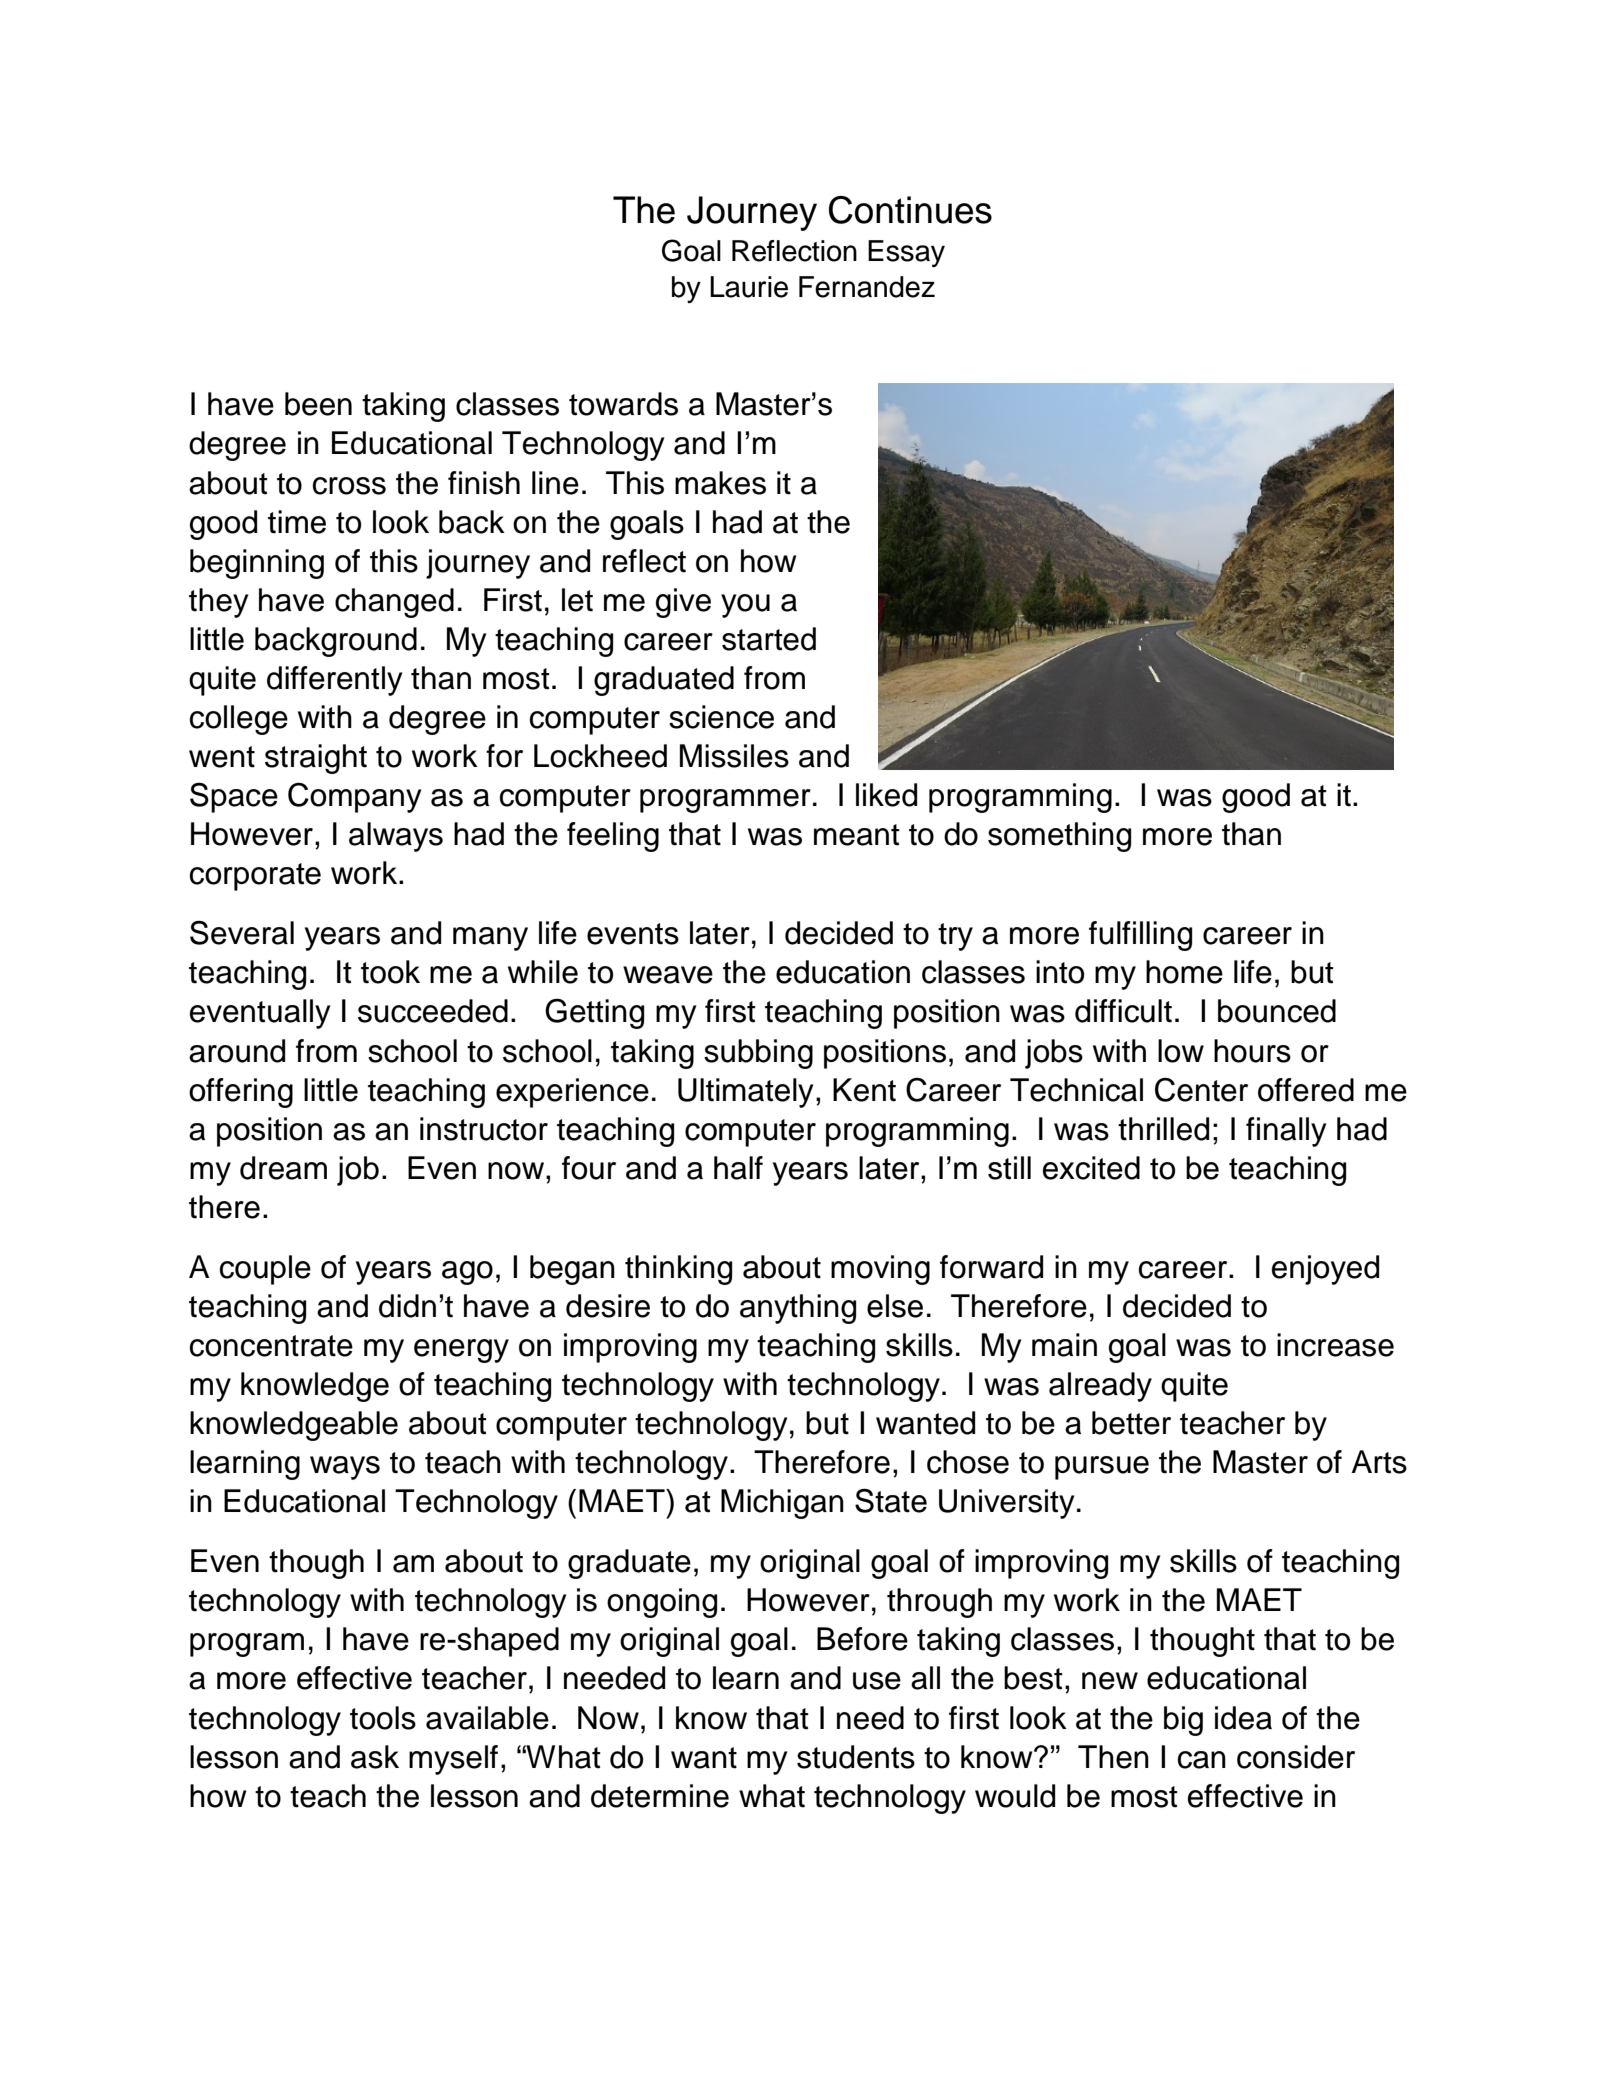 The image size is (1606, 2078). What do you see at coordinates (906, 253) in the screenshot?
I see `Essay` at bounding box center [906, 253].
